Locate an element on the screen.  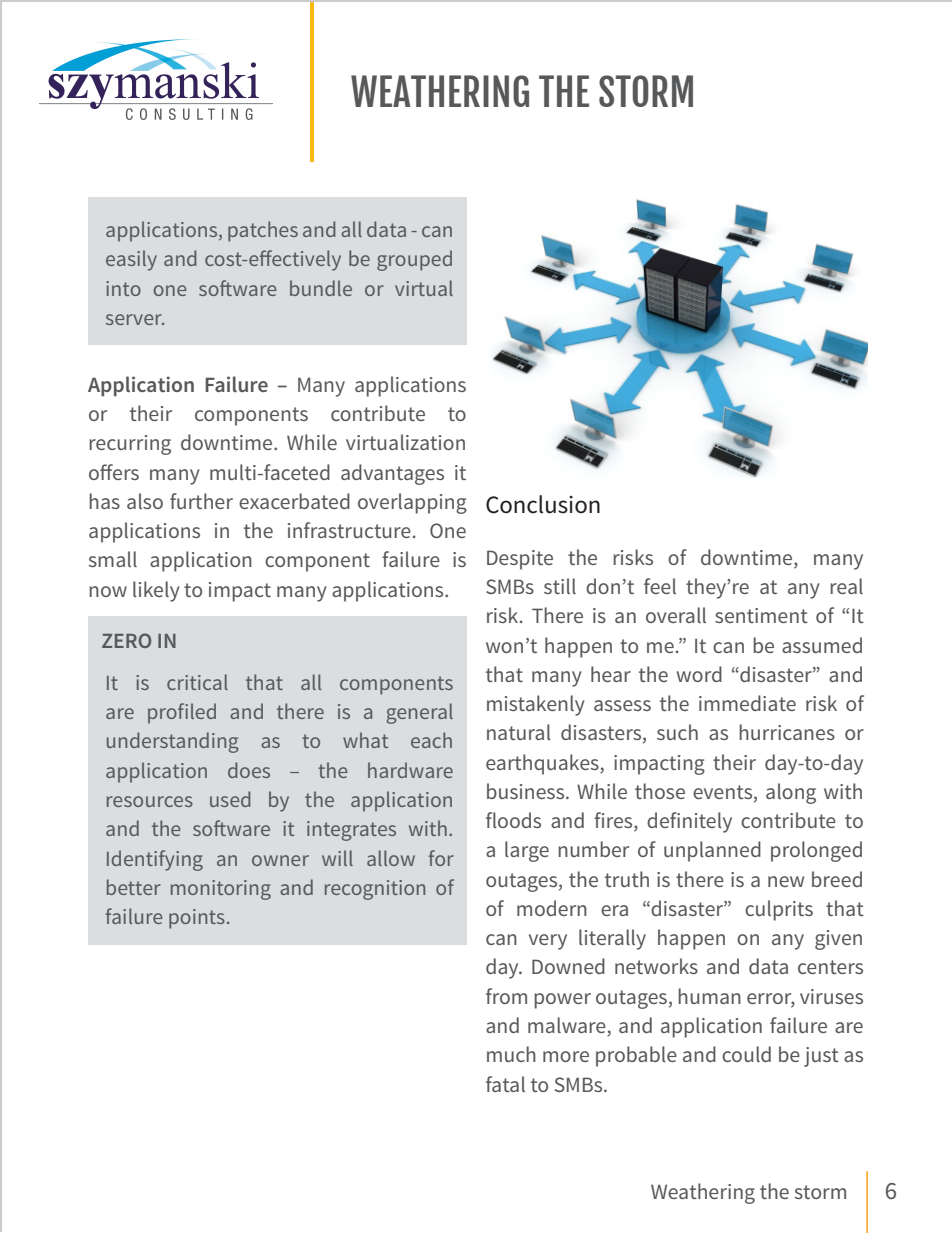
much is located at coordinates (511, 1054).
